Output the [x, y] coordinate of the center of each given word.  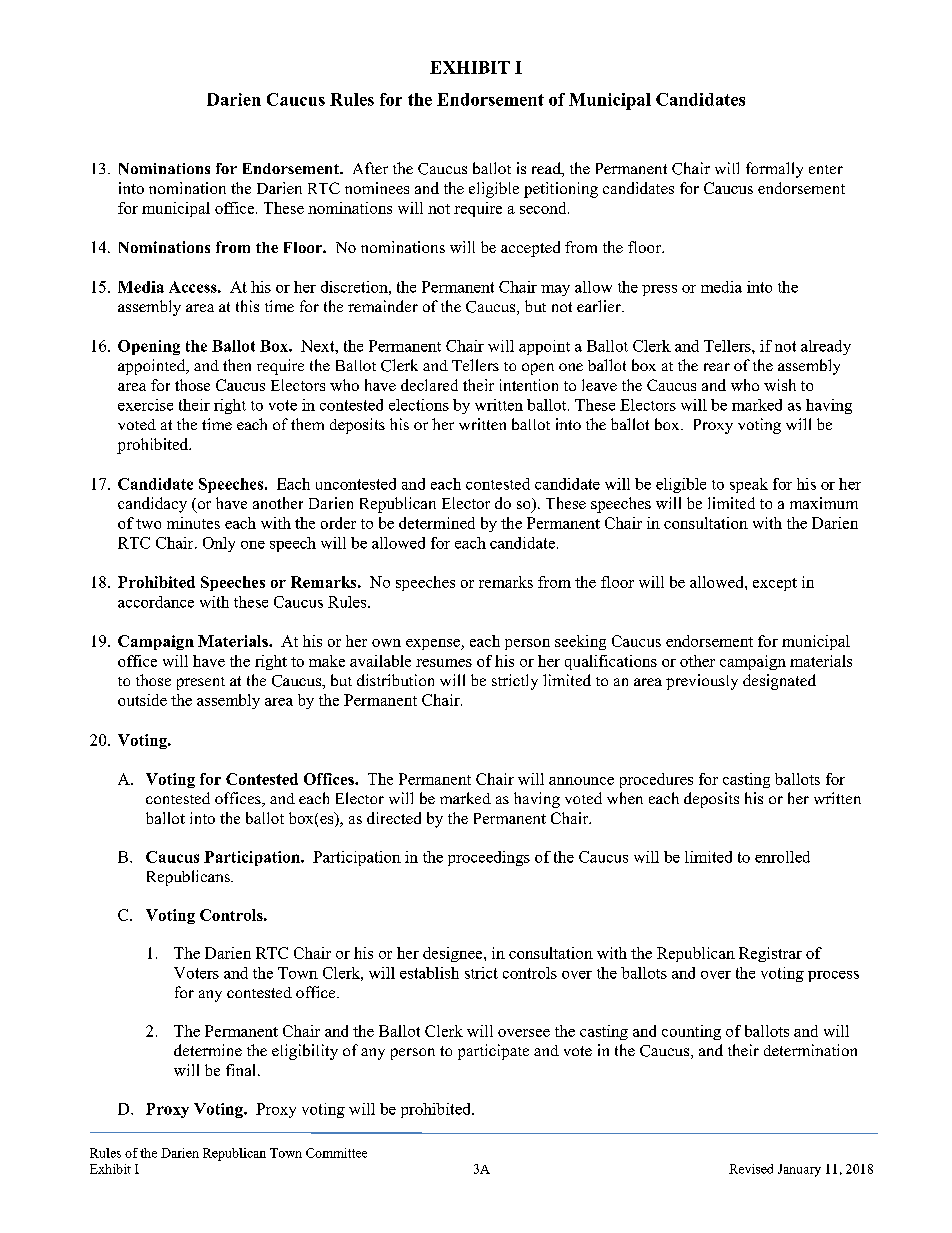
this [247, 306]
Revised [751, 1169]
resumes [444, 663]
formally [774, 170]
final [240, 1070]
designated [779, 682]
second [544, 208]
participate [493, 1052]
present [201, 683]
